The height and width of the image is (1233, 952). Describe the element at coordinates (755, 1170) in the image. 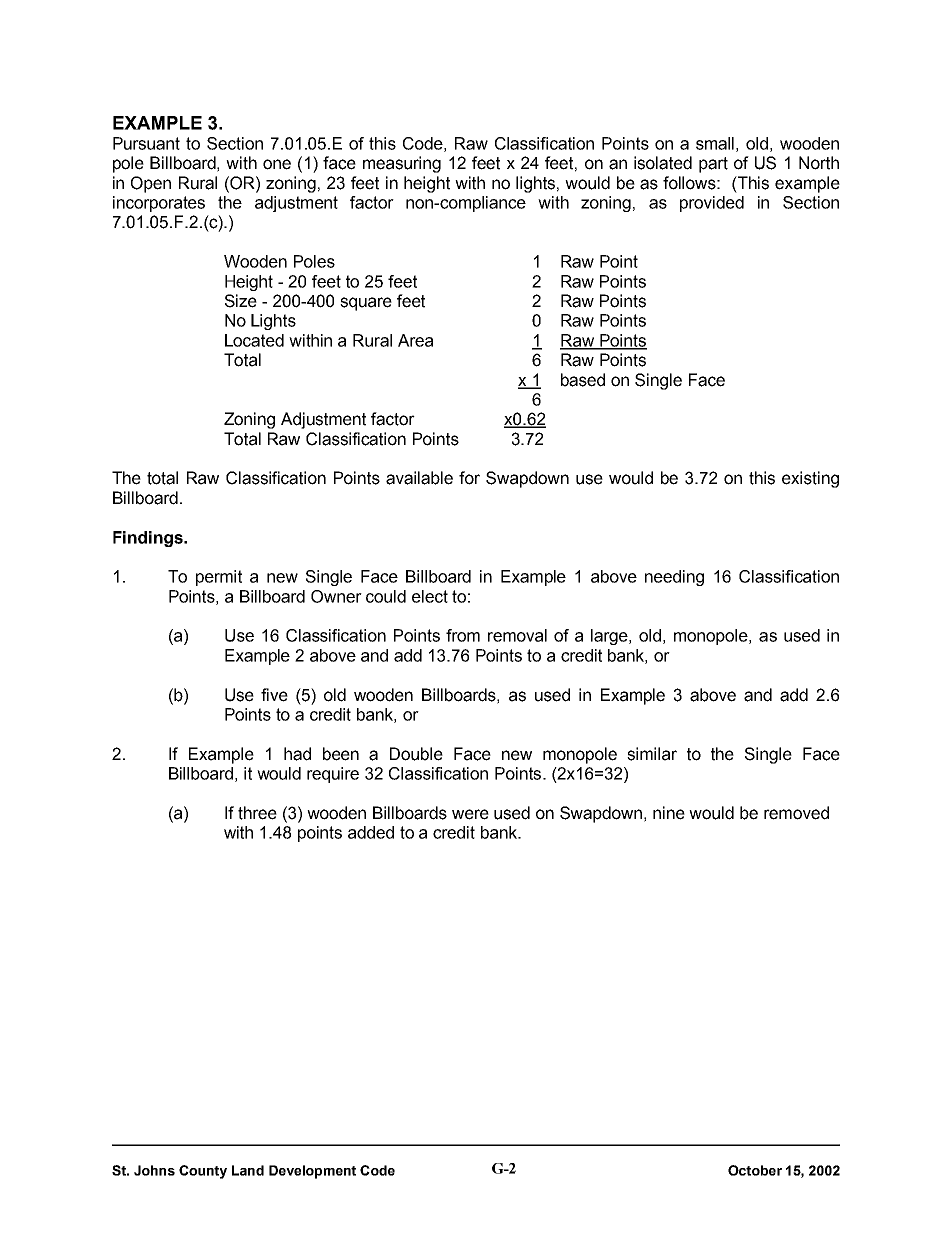

I see `October` at that location.
